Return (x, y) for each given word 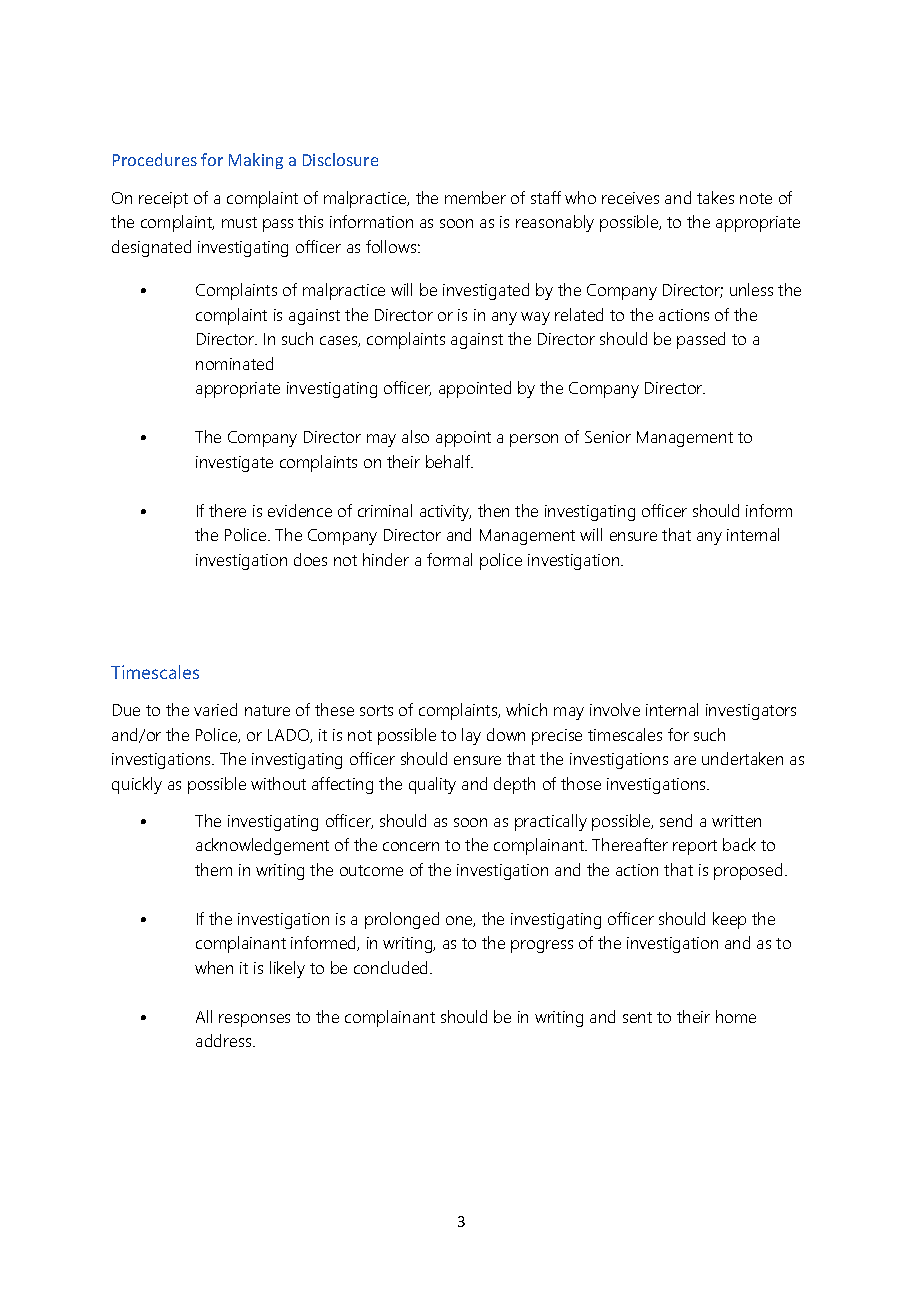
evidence (300, 510)
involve (615, 709)
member (475, 197)
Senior (608, 437)
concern (411, 846)
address (225, 1040)
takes (715, 197)
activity (445, 513)
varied (215, 709)
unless (751, 289)
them (213, 869)
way (535, 318)
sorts (376, 710)
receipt (163, 200)
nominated (234, 363)
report (695, 847)
